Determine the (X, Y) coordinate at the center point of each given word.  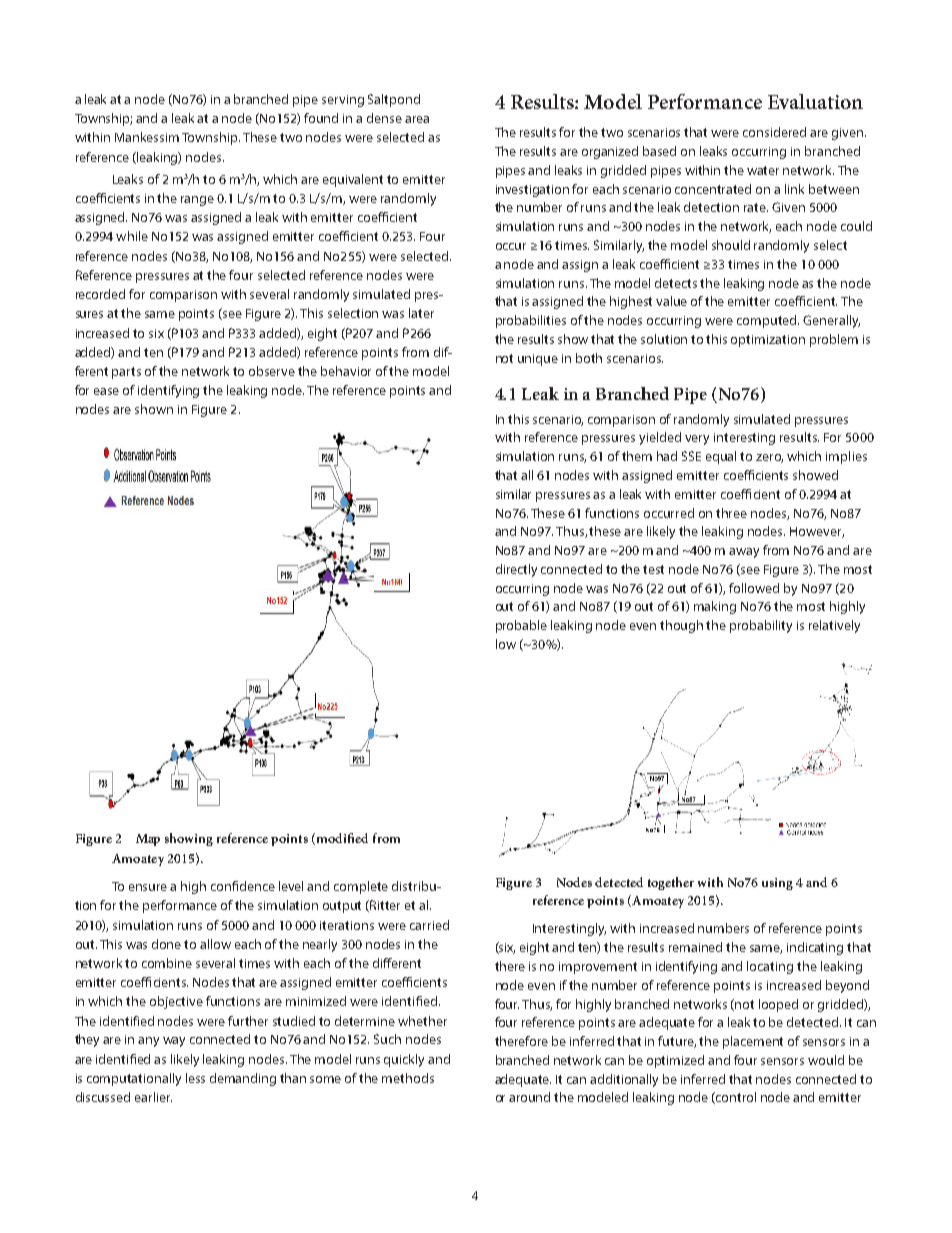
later (421, 313)
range (197, 201)
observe (272, 371)
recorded (100, 294)
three (731, 513)
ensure (148, 887)
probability (761, 626)
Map (148, 840)
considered (774, 132)
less (195, 1078)
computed (768, 321)
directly (516, 570)
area (417, 119)
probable (521, 626)
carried (429, 925)
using (777, 884)
